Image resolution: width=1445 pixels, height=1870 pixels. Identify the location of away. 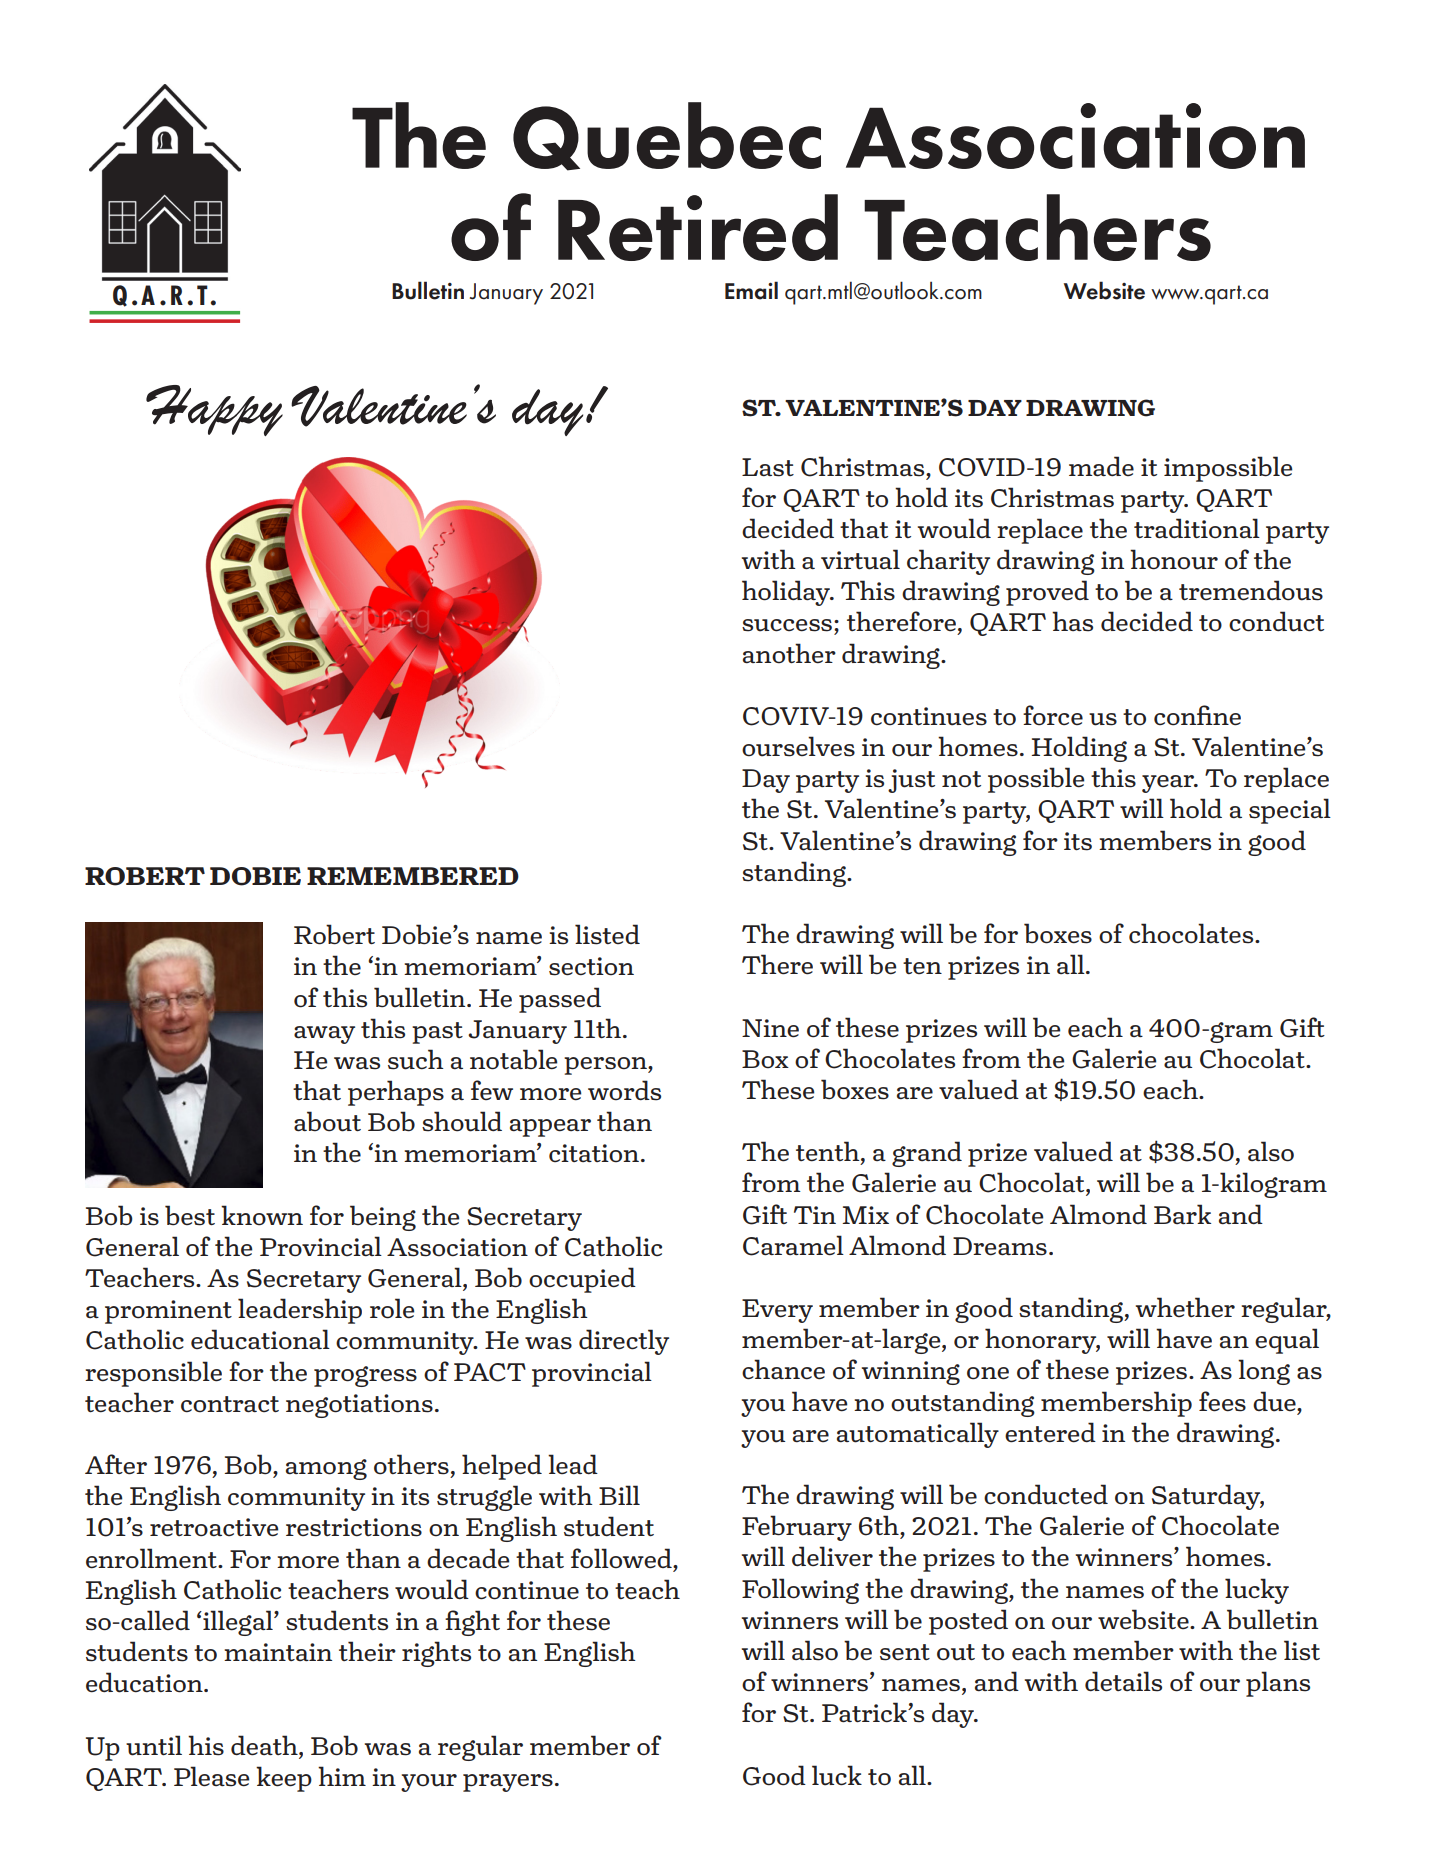
(324, 1035).
